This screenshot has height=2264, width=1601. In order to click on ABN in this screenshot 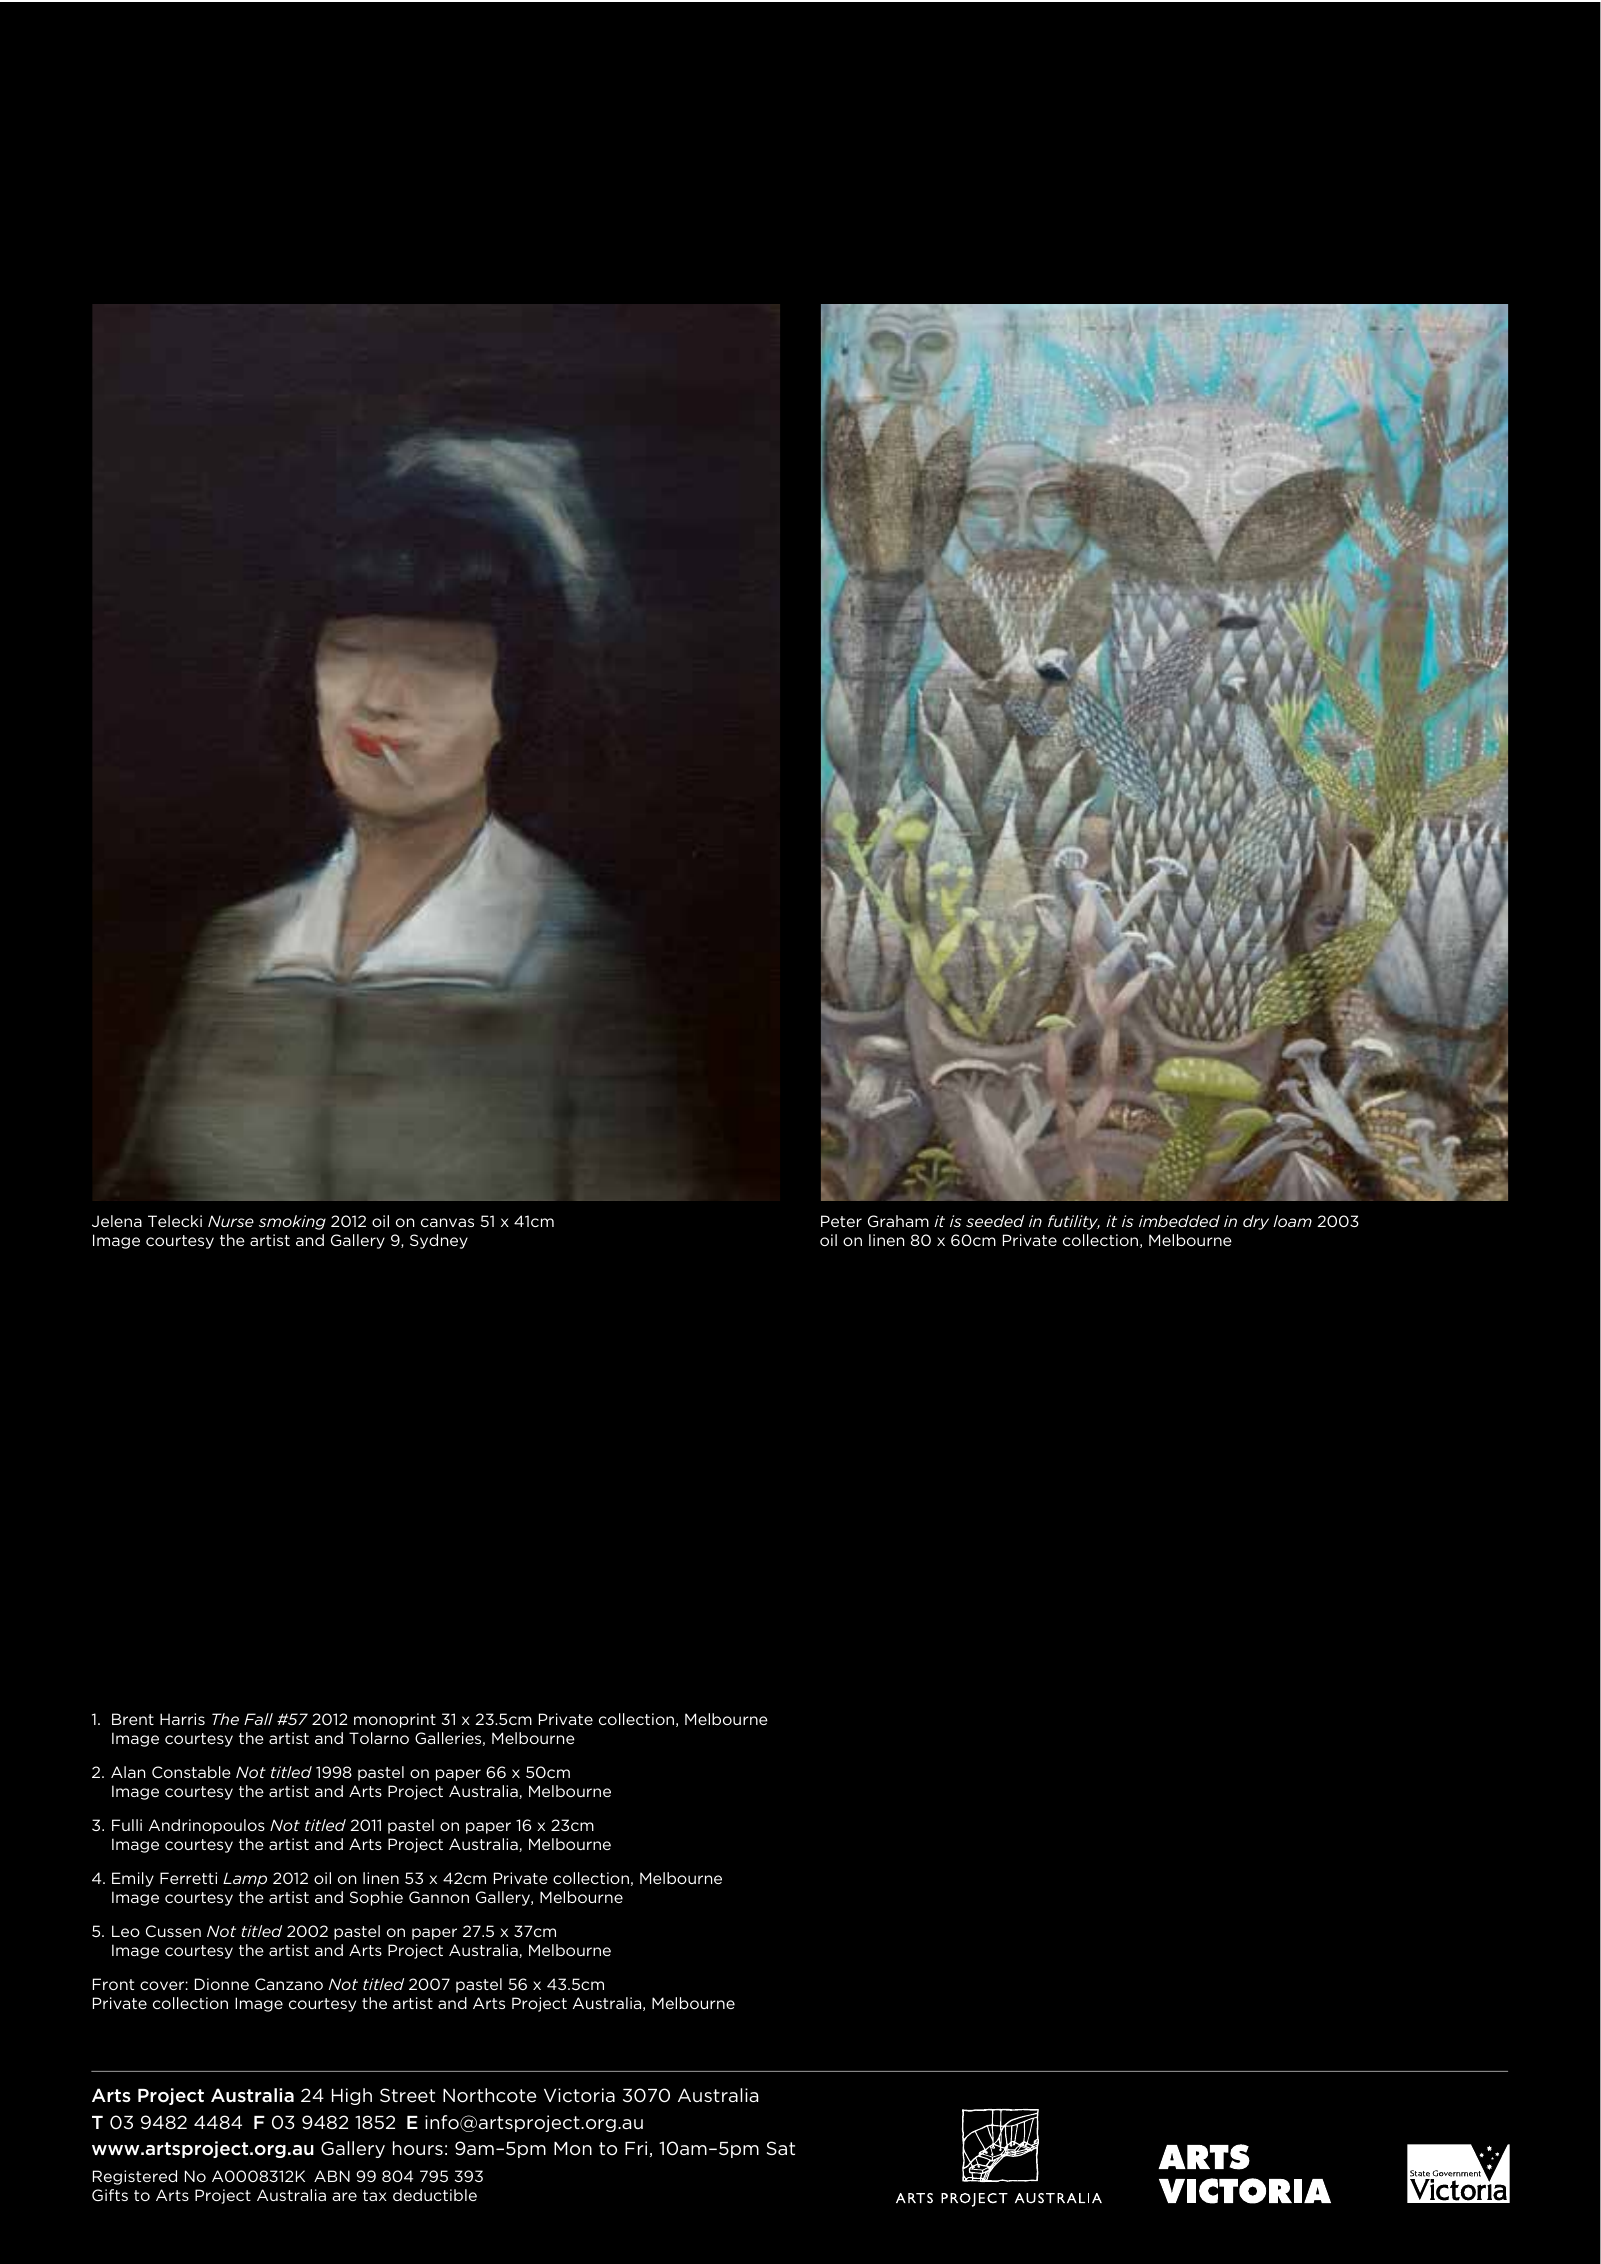, I will do `click(332, 2176)`.
